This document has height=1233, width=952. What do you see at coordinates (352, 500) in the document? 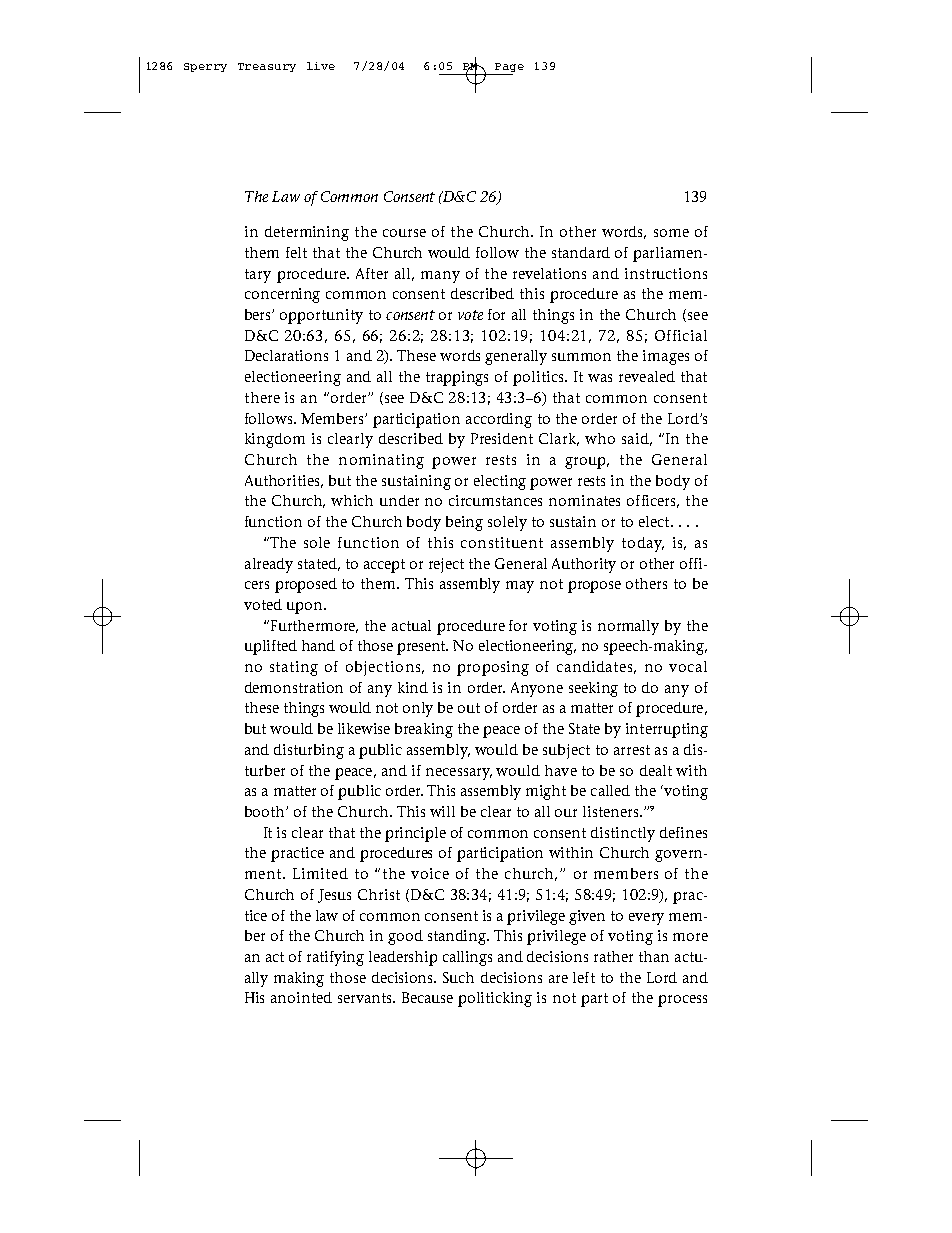
I see `which` at bounding box center [352, 500].
